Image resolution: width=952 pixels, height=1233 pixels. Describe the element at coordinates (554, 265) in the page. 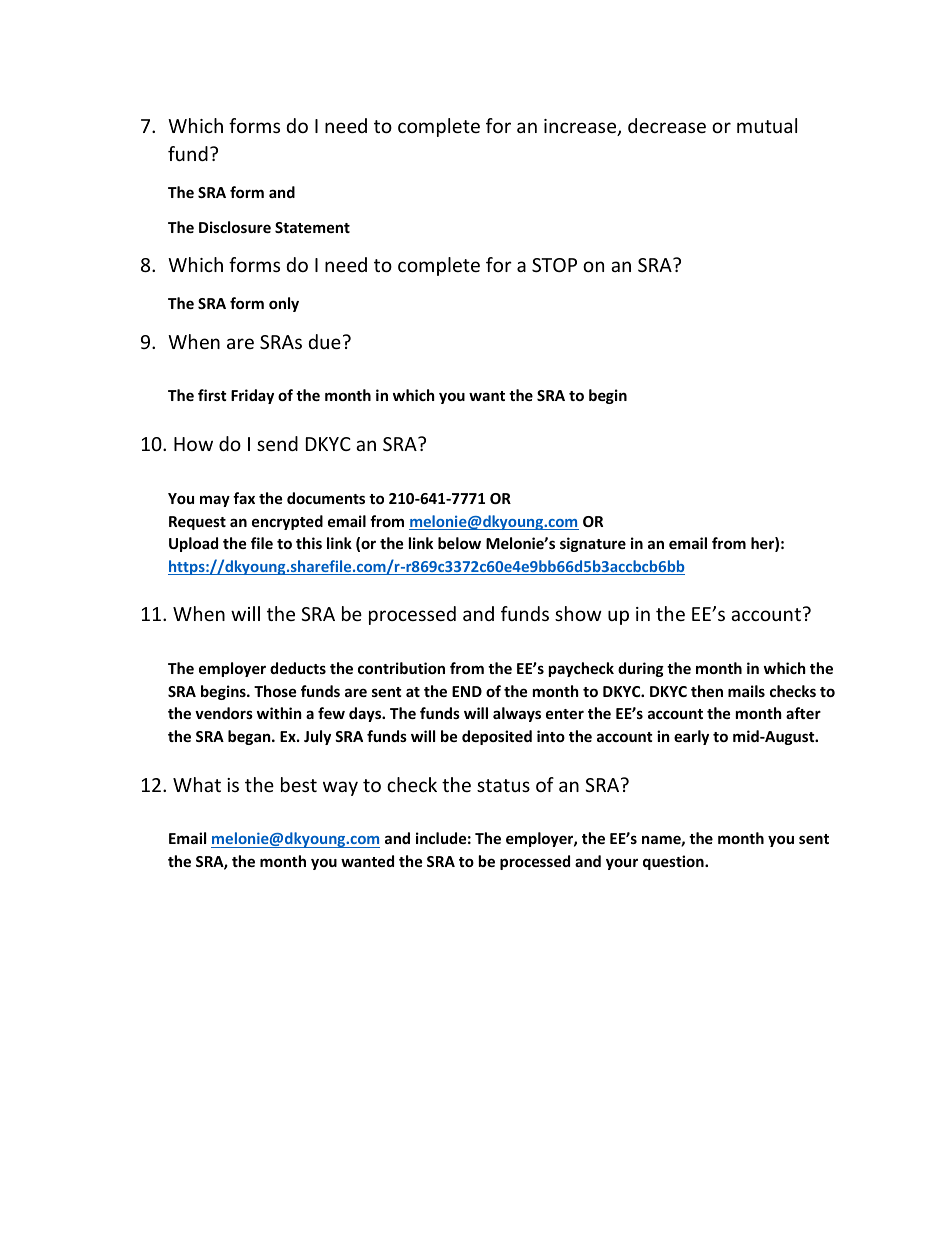

I see `STOP` at that location.
